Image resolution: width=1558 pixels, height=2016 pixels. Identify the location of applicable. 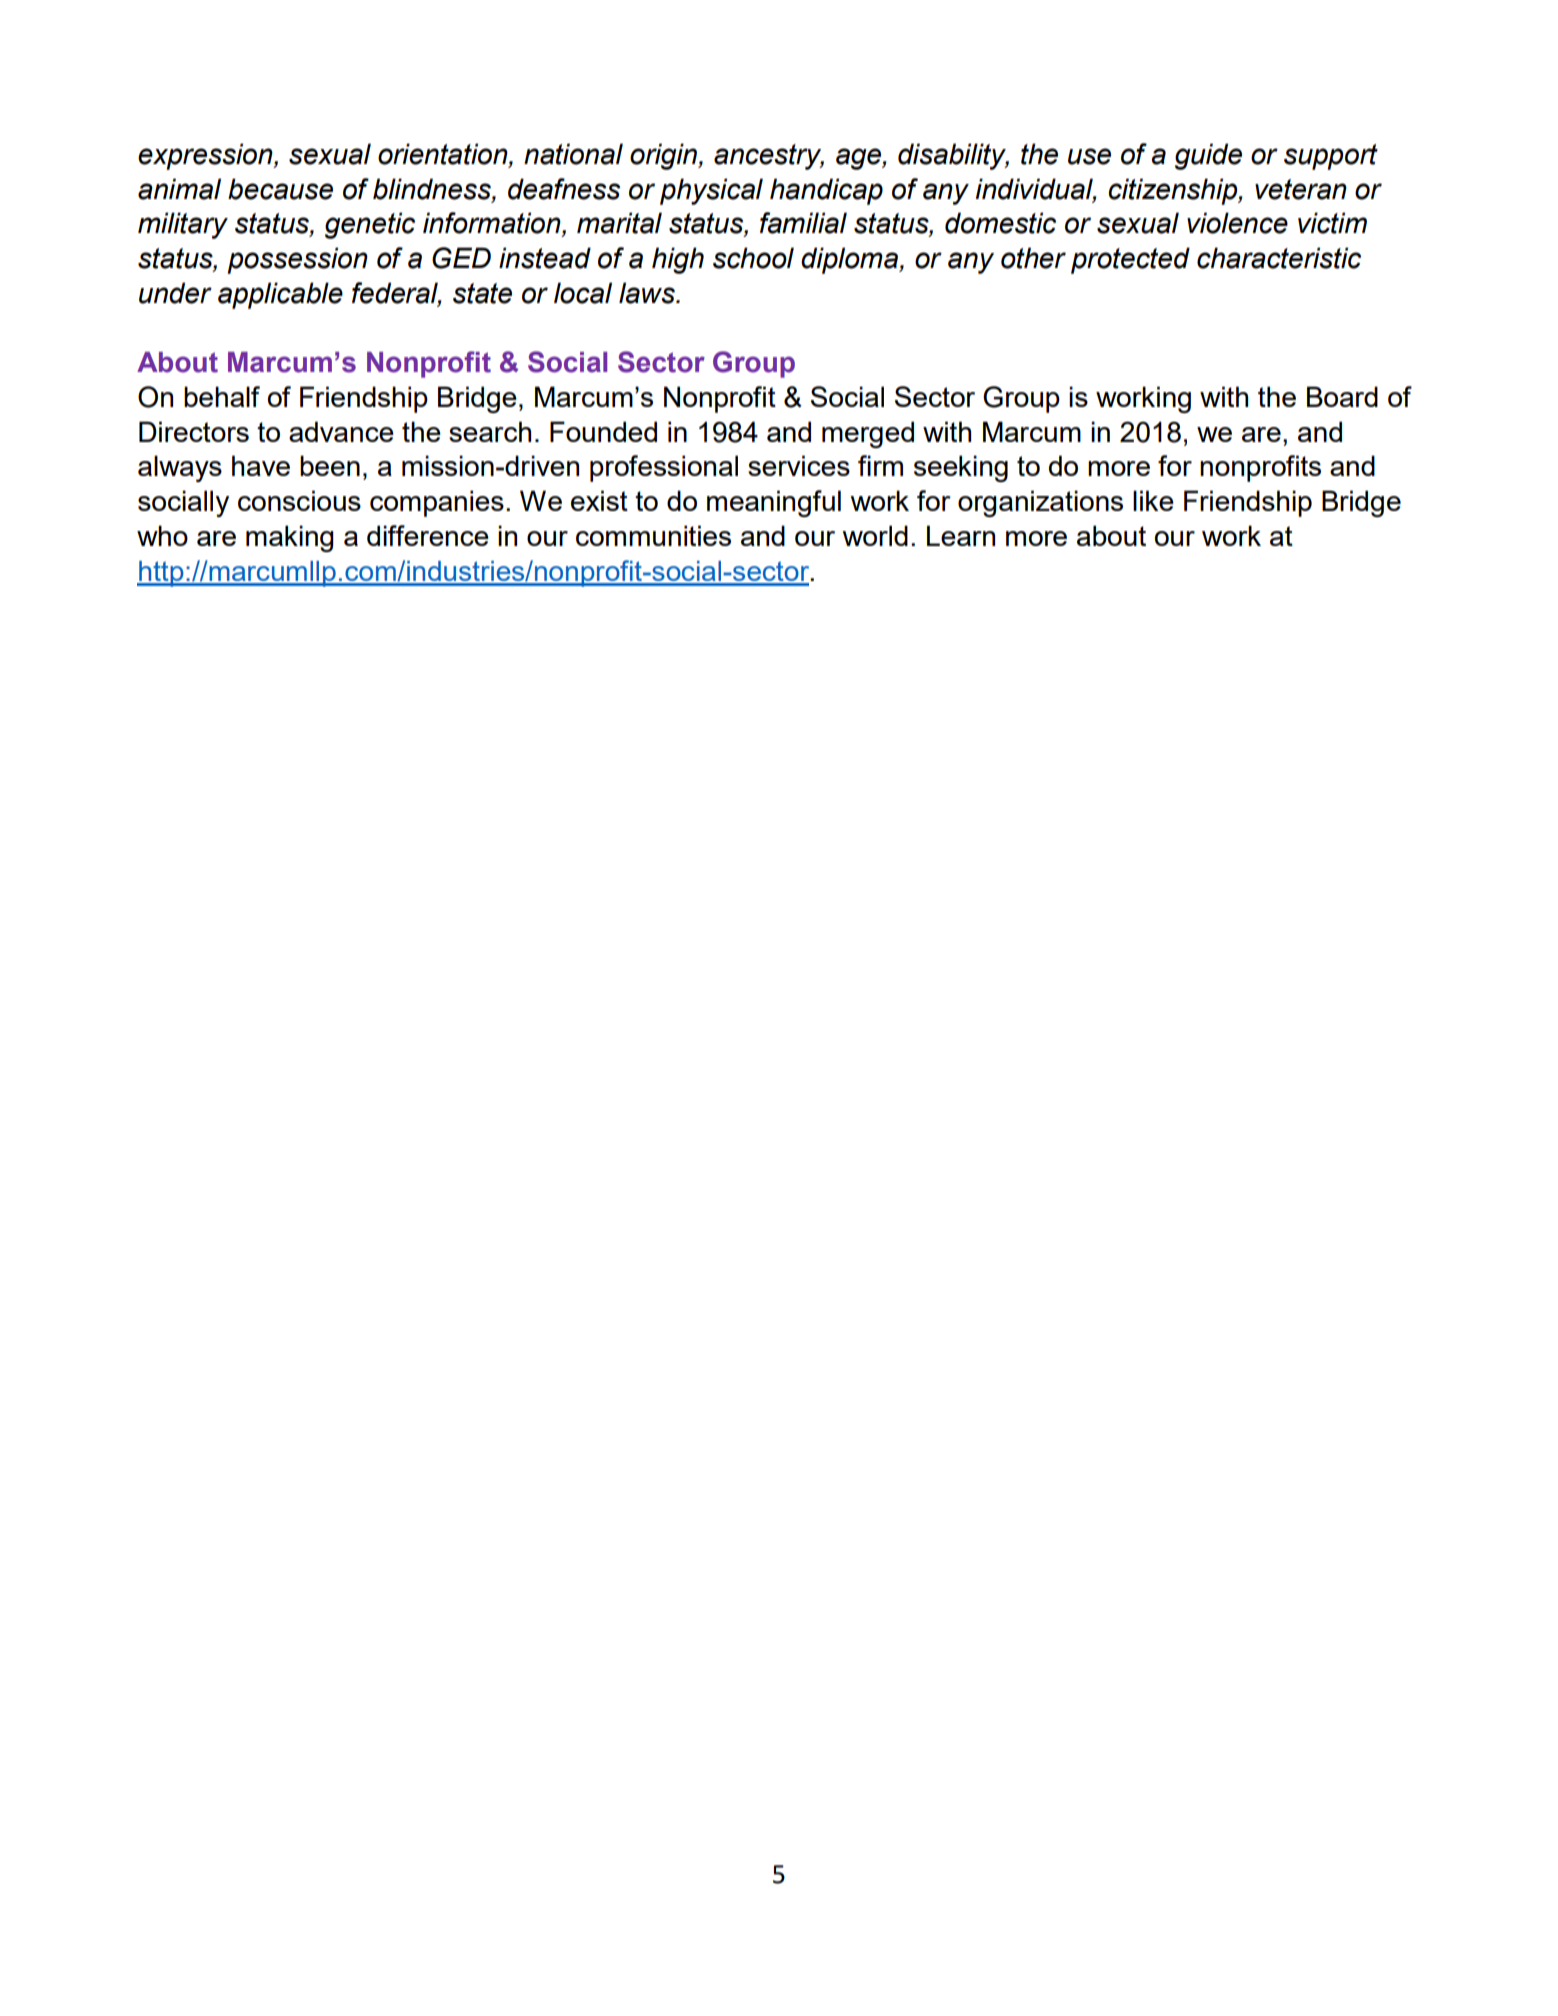
(280, 295).
